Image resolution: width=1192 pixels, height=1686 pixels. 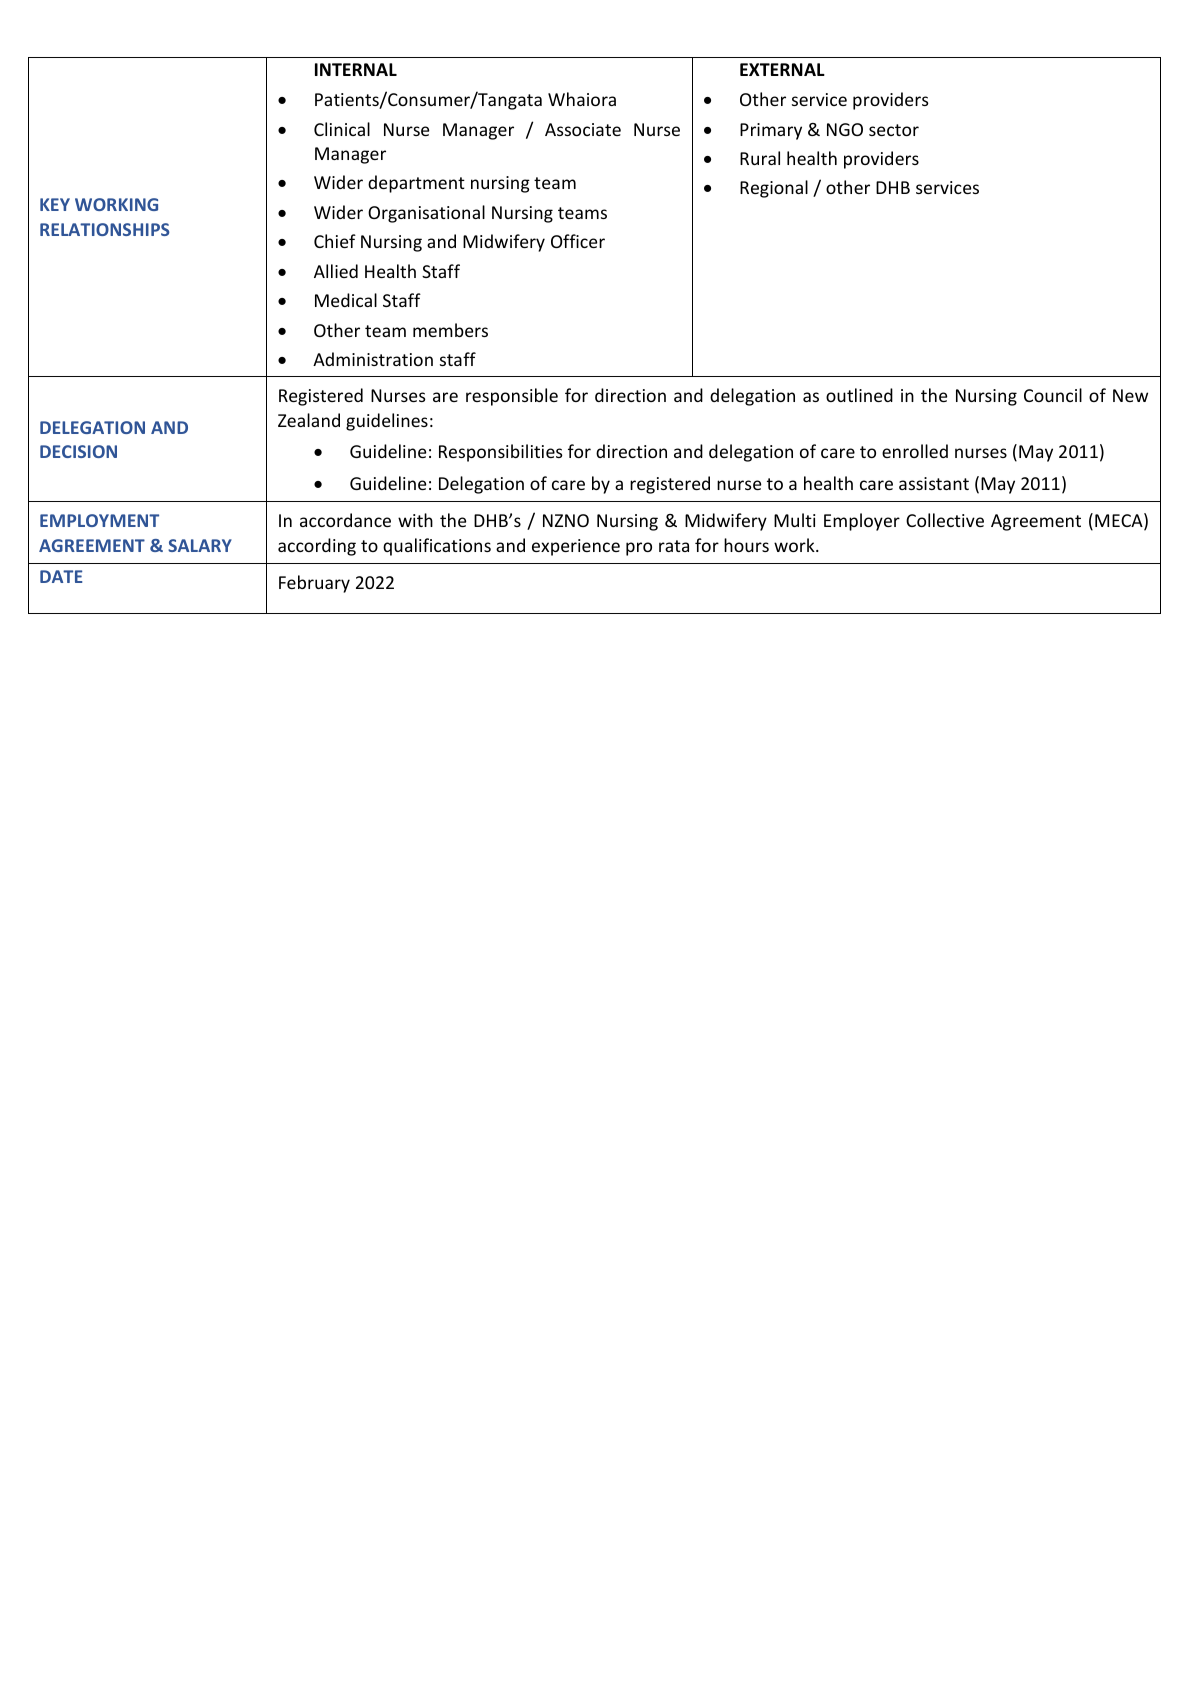 What do you see at coordinates (578, 241) in the screenshot?
I see `Officer` at bounding box center [578, 241].
